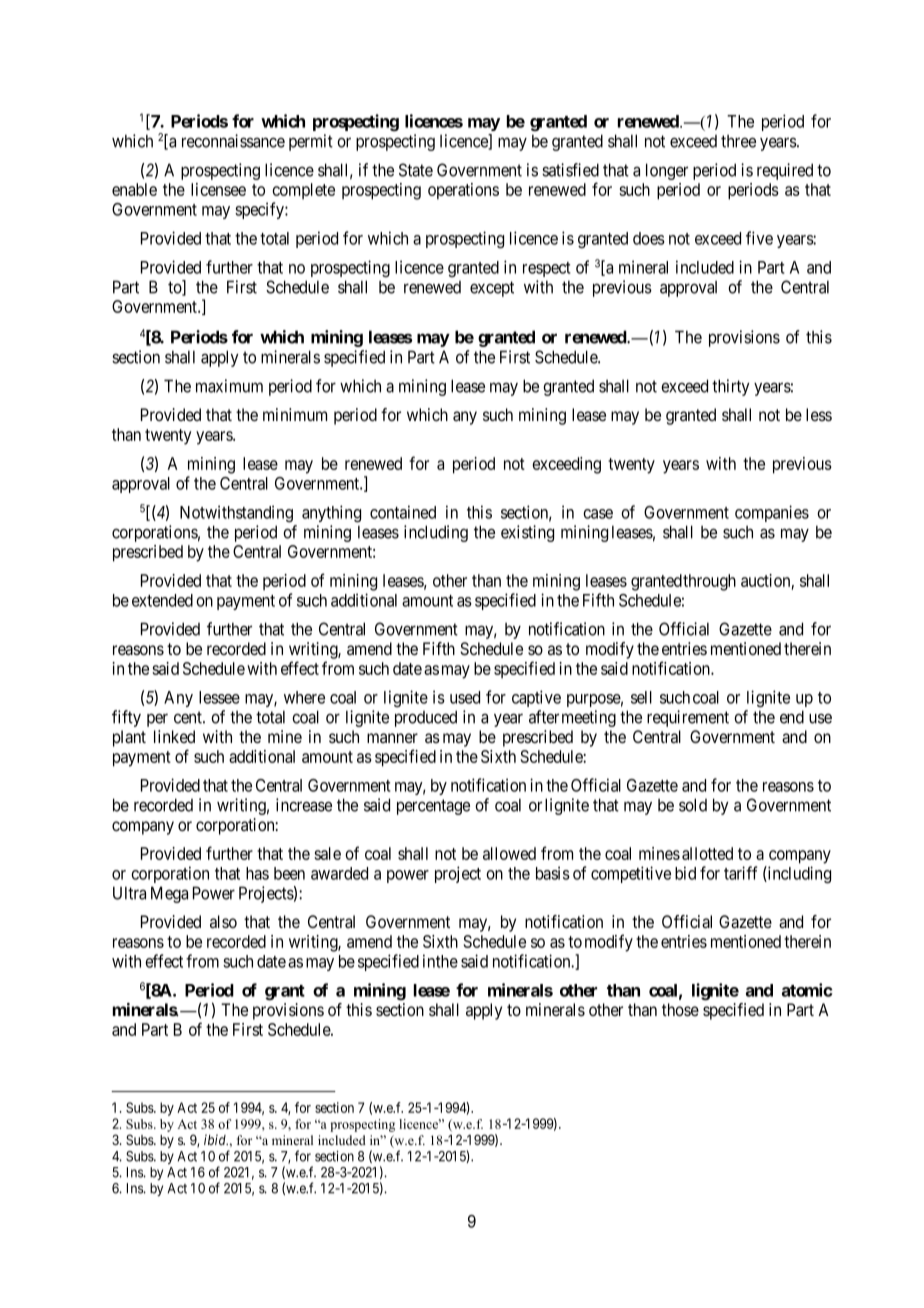  Describe the element at coordinates (216, 1139) in the document. I see `ibid` at that location.
